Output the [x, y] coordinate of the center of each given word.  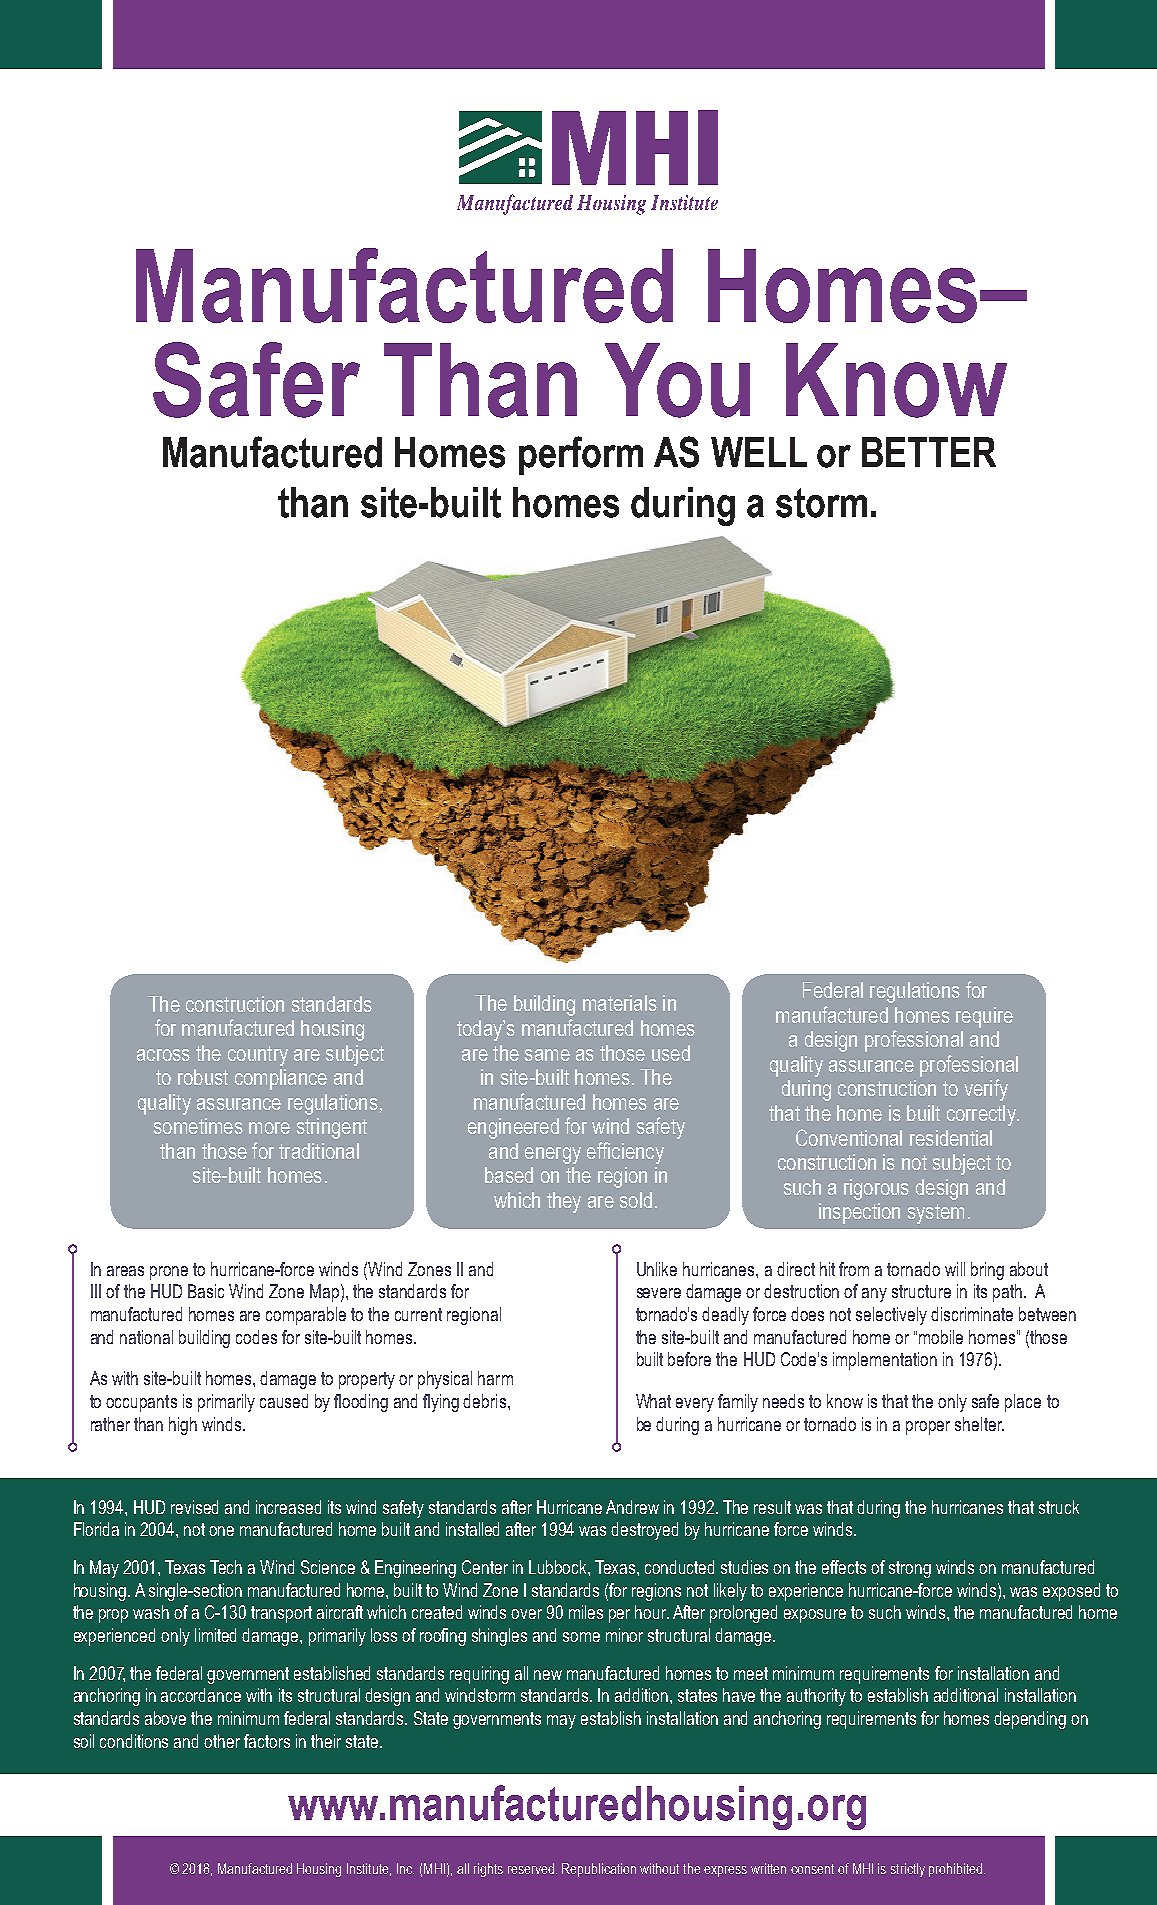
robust [203, 1077]
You [677, 380]
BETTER [929, 452]
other [222, 1741]
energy [553, 1155]
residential [951, 1138]
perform [581, 455]
